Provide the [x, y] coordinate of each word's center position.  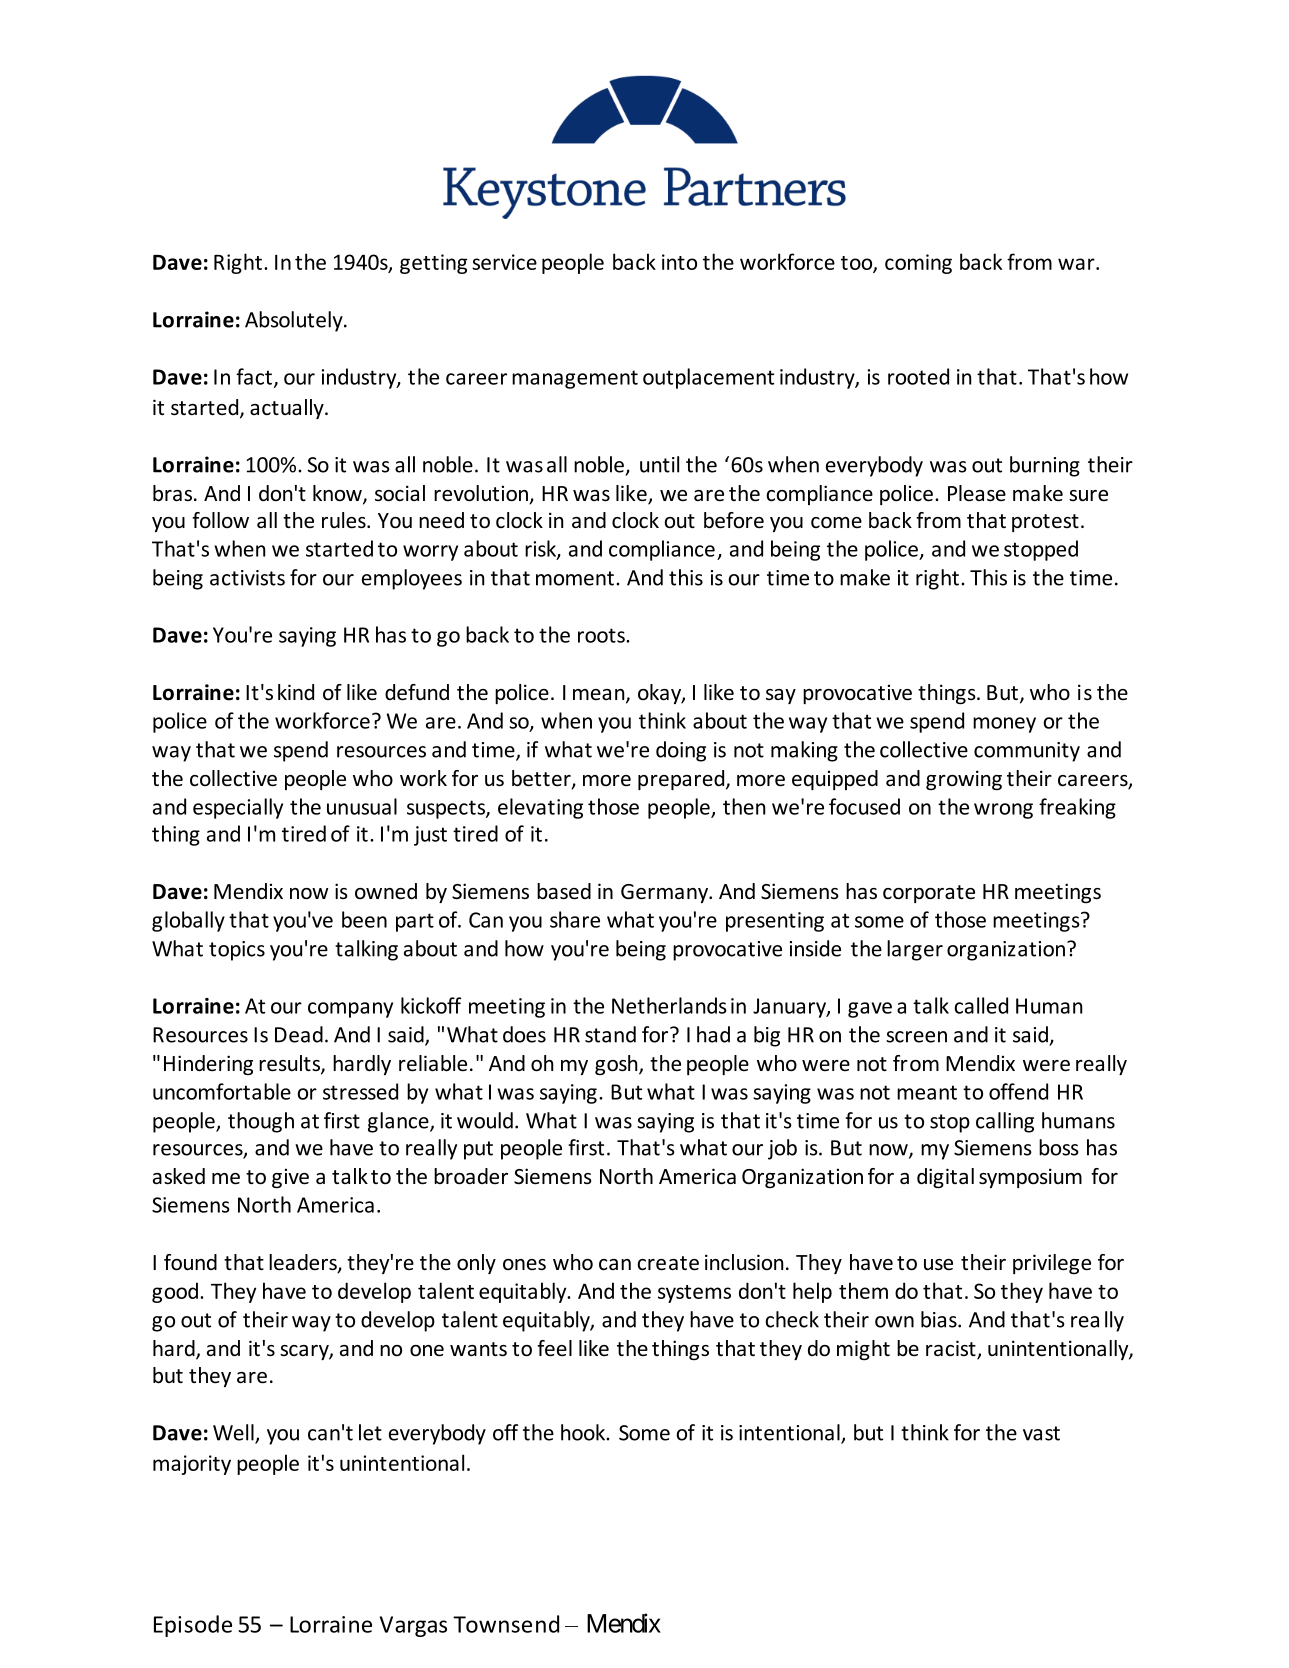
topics [237, 951]
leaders [304, 1263]
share [575, 919]
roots [602, 635]
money [1004, 725]
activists [247, 578]
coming [918, 264]
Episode [193, 1626]
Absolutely [295, 321]
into [679, 262]
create [668, 1263]
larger [915, 950]
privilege [1052, 1264]
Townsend [506, 1624]
